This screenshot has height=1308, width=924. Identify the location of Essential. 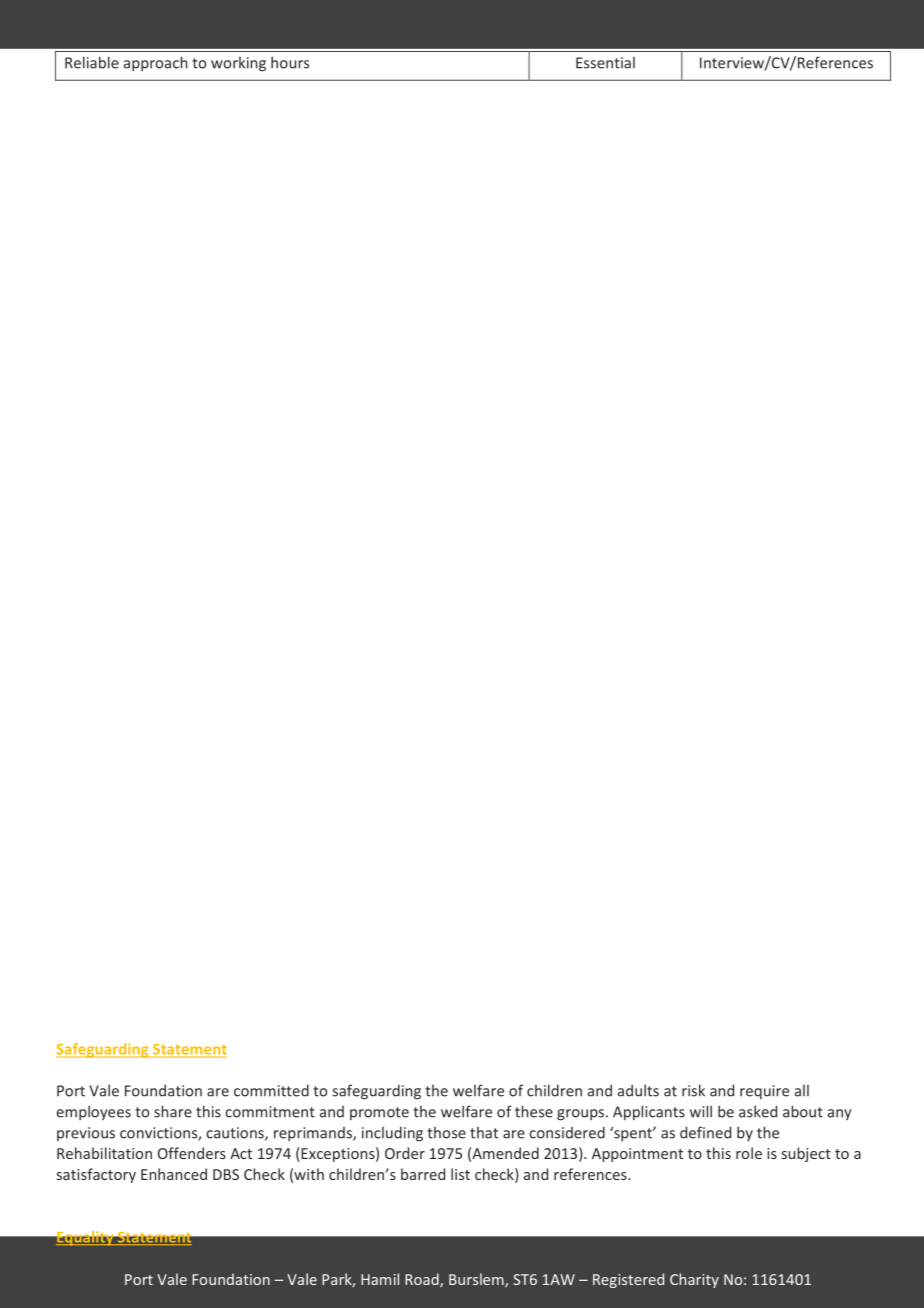
(605, 63).
